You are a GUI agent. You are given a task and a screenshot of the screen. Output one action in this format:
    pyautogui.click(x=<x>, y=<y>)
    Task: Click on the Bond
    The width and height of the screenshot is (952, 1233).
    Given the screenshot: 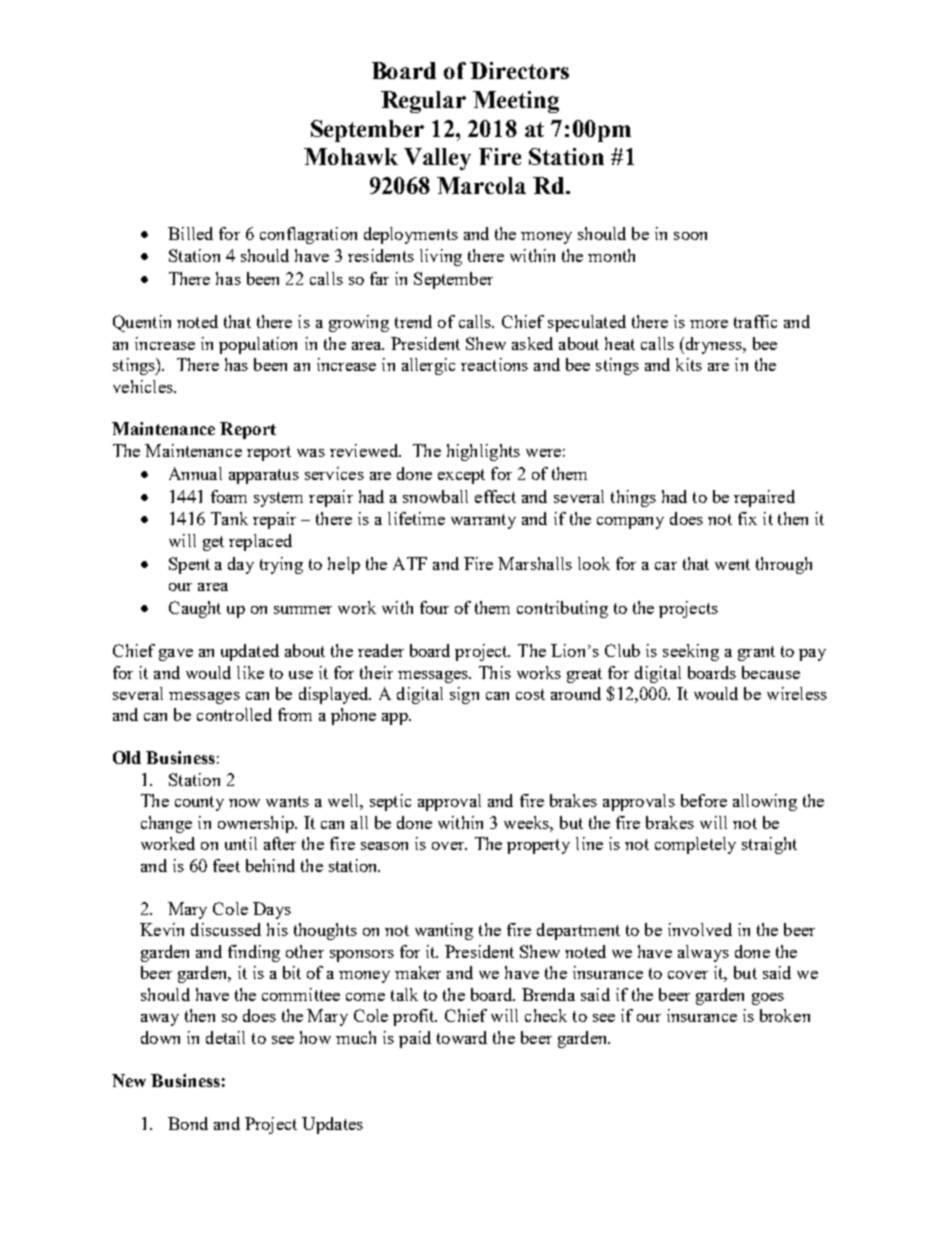 What is the action you would take?
    pyautogui.click(x=188, y=1123)
